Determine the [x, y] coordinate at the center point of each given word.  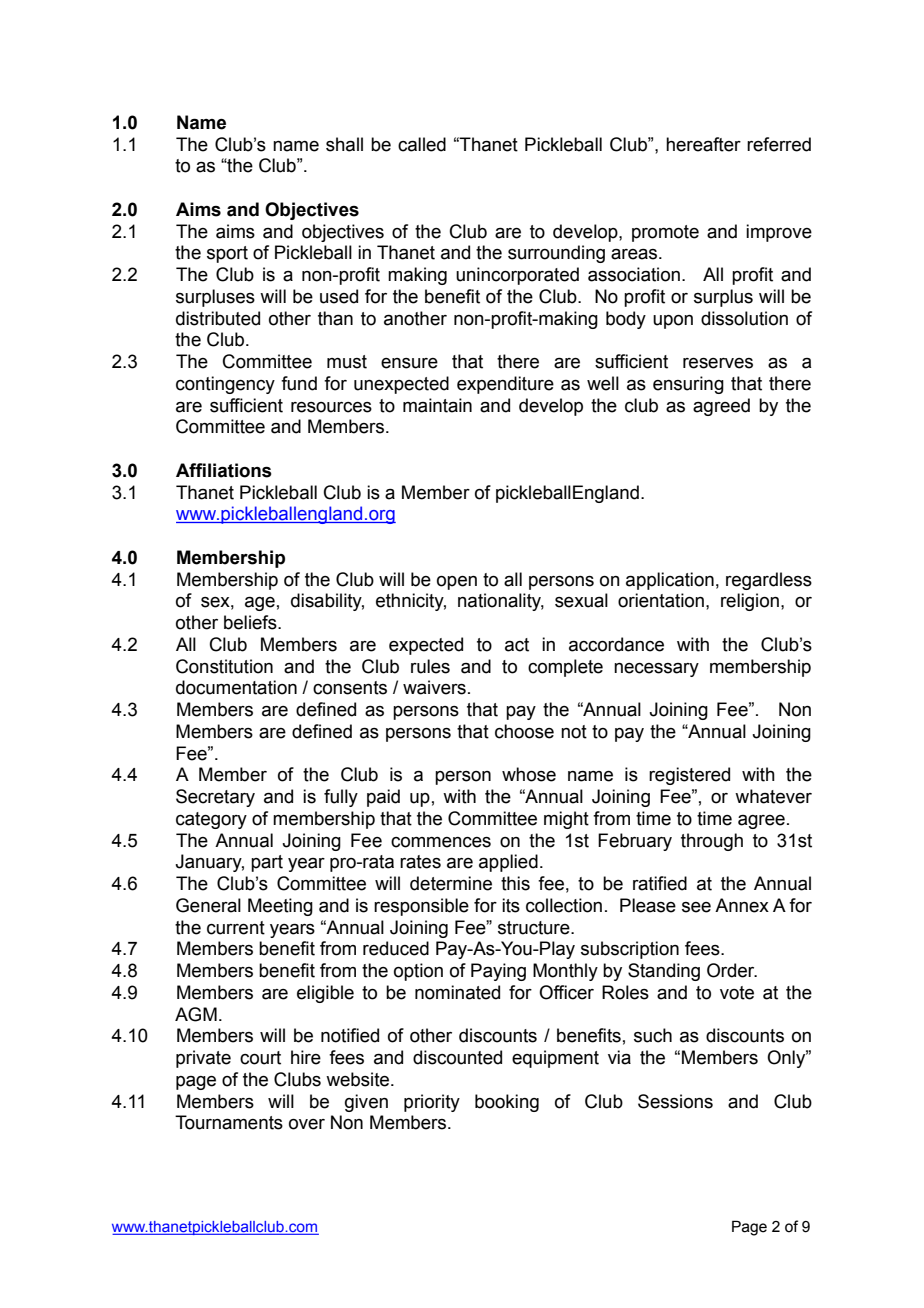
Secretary [215, 798]
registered [689, 776]
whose [529, 774]
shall [344, 144]
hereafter [703, 144]
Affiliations [224, 470]
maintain [437, 405]
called [422, 144]
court [260, 1058]
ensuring [688, 385]
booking [507, 1103]
